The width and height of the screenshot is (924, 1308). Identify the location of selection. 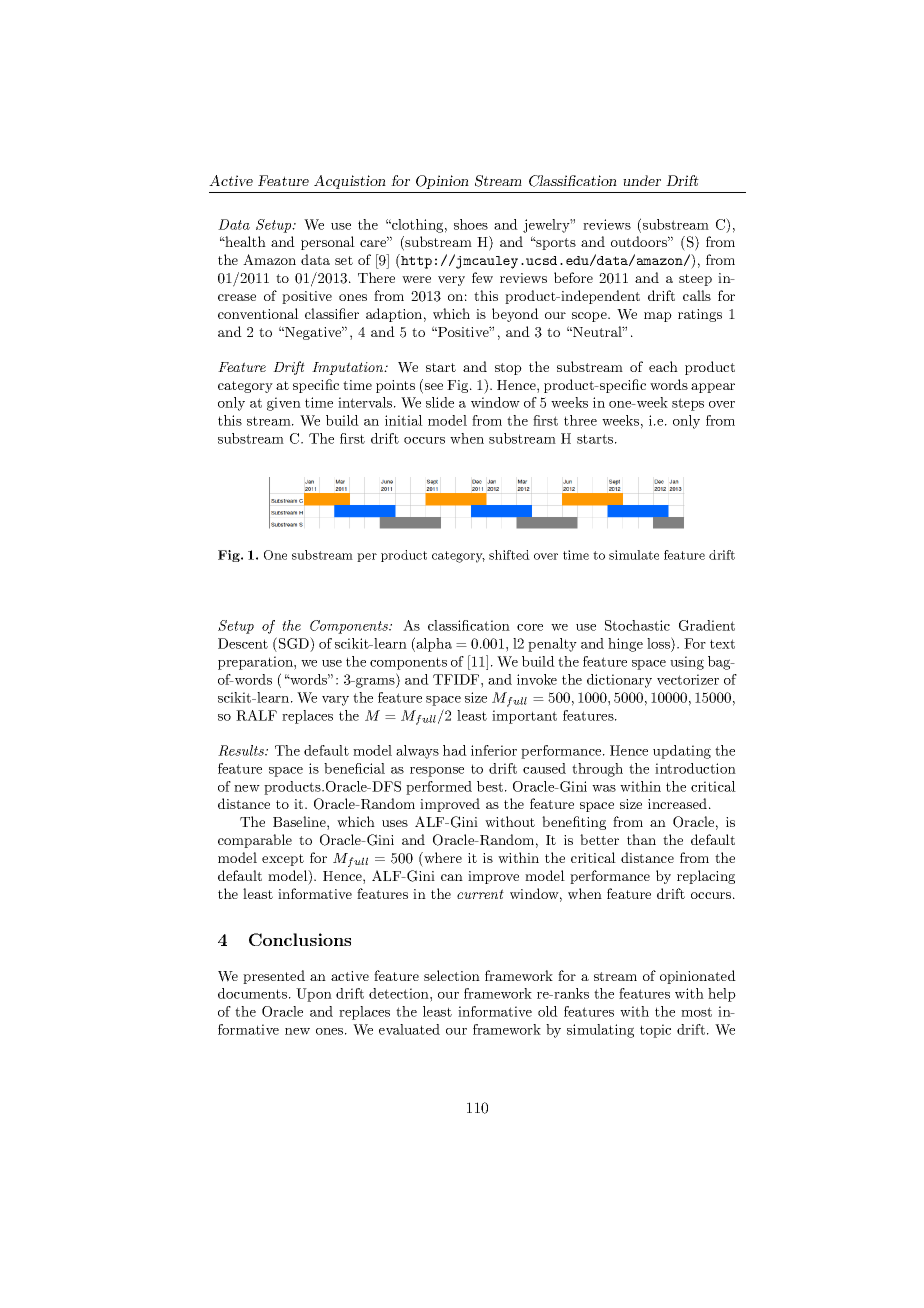
(452, 975).
